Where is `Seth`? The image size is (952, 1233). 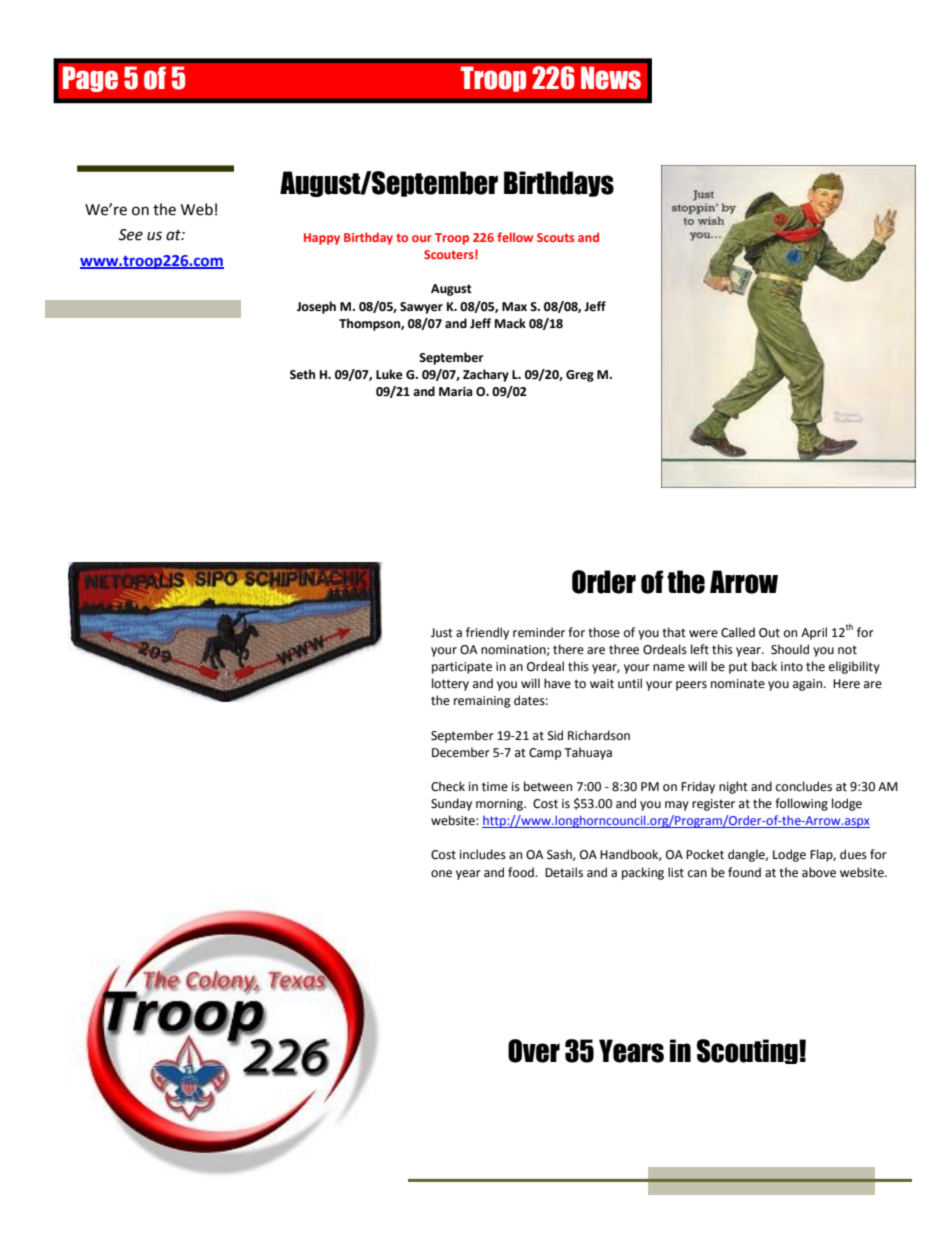 Seth is located at coordinates (302, 374).
